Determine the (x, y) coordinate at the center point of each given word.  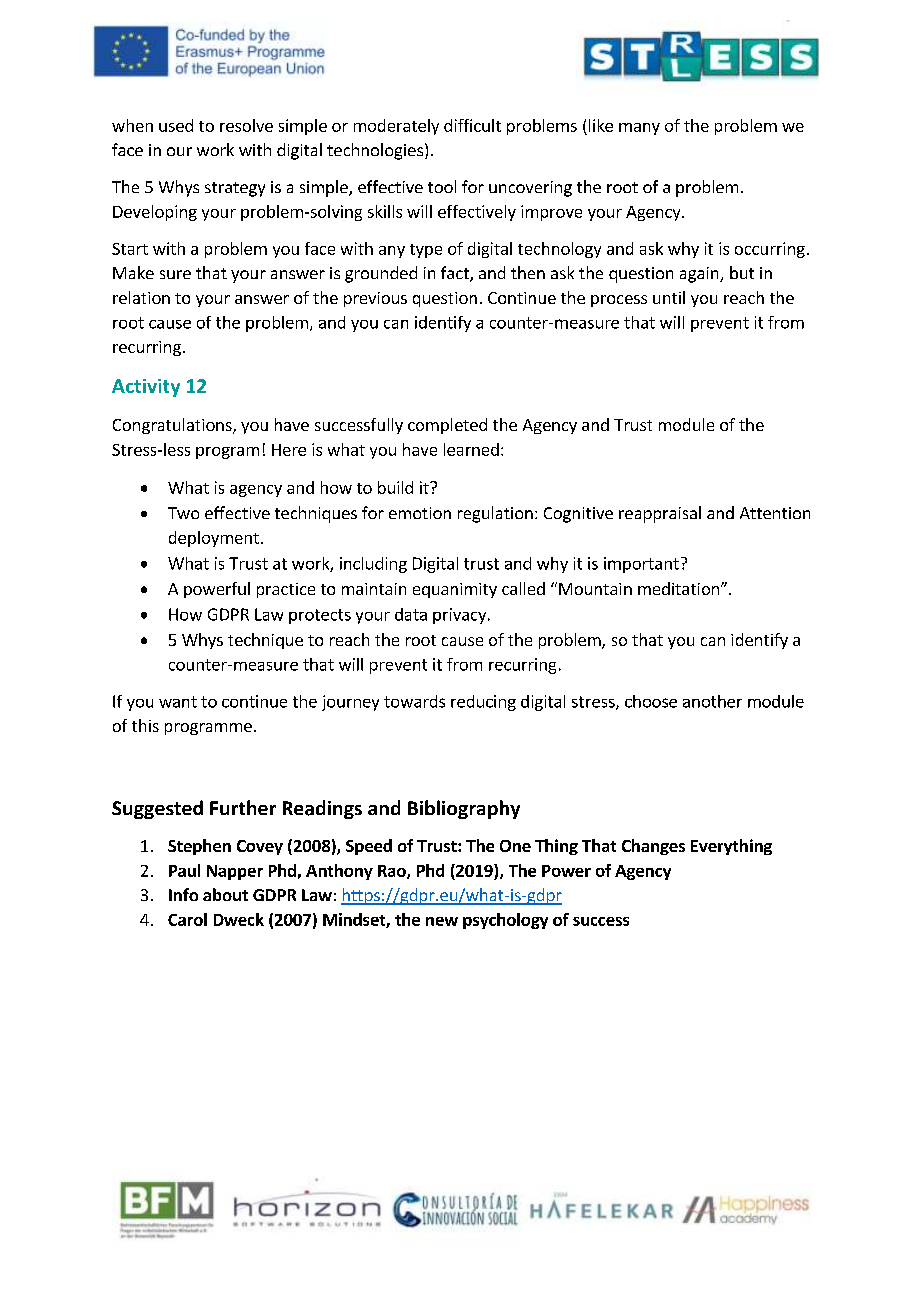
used (176, 125)
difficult (472, 125)
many (639, 129)
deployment (214, 539)
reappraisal (660, 514)
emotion (420, 513)
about (225, 894)
